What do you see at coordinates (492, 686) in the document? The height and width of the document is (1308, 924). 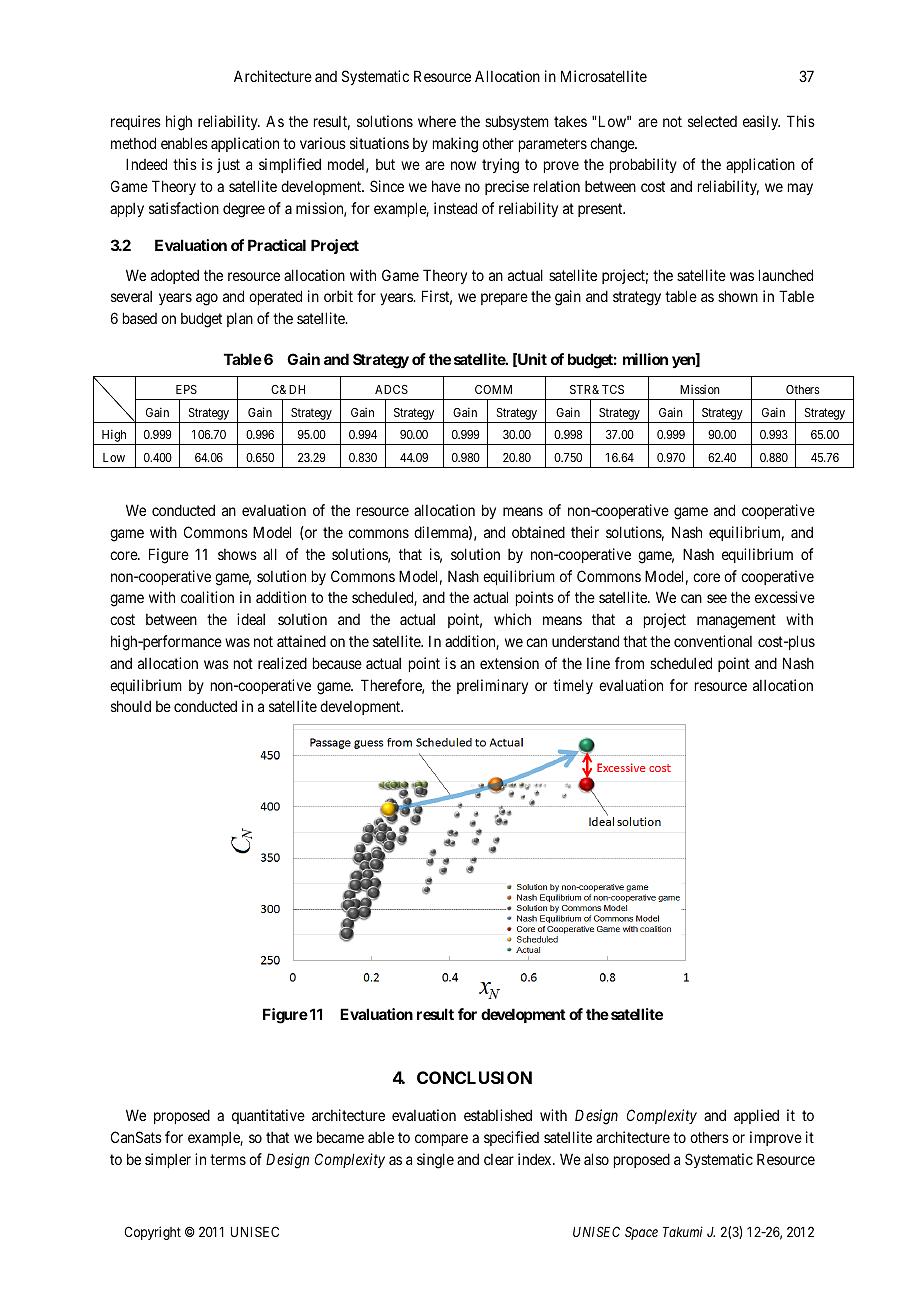 I see `preliminary` at bounding box center [492, 686].
